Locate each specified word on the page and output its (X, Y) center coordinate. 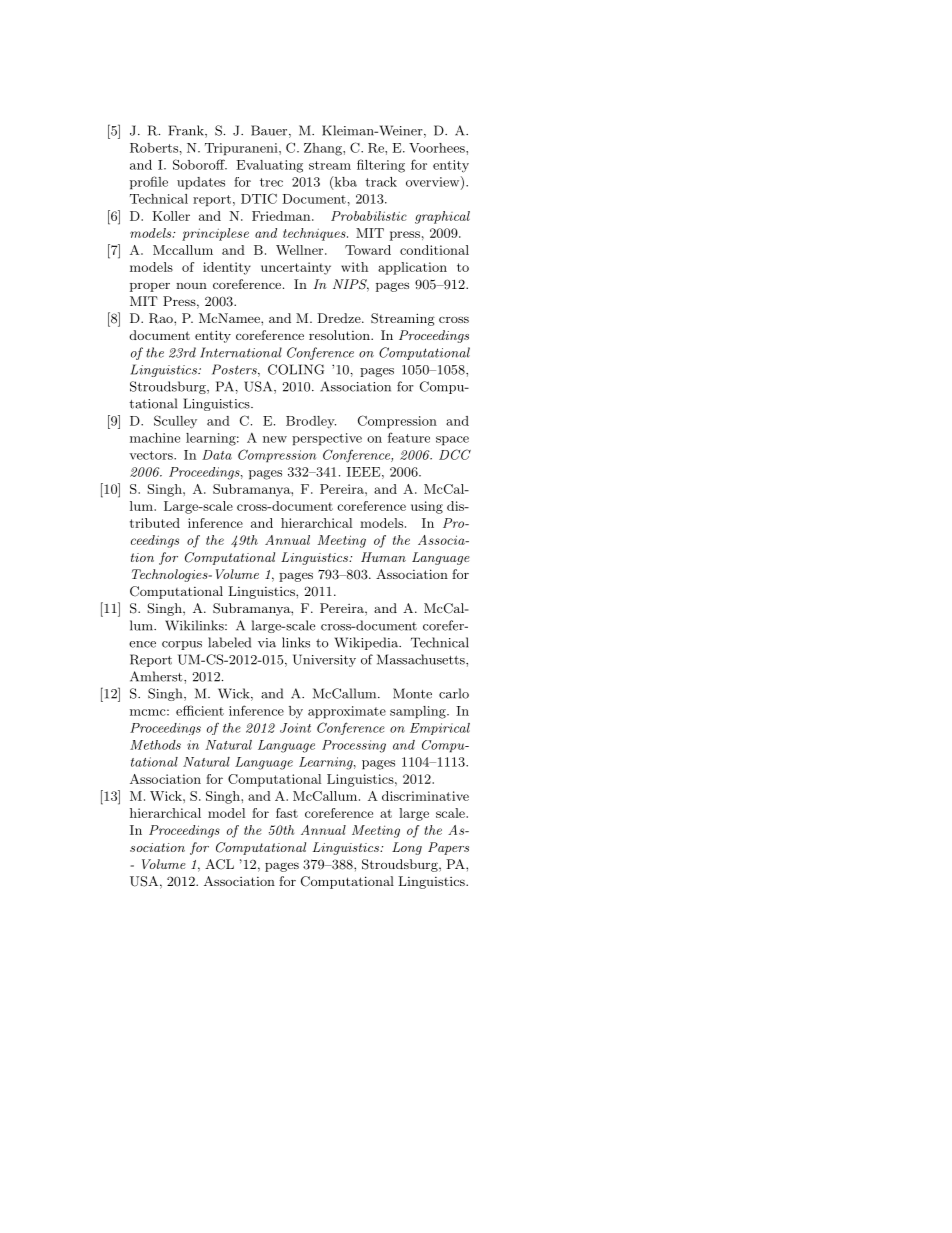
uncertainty (296, 268)
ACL (219, 864)
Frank (187, 131)
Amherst (157, 676)
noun (191, 286)
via (267, 643)
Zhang (324, 149)
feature (409, 437)
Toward (368, 250)
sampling (419, 712)
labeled (229, 642)
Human (383, 557)
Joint (295, 728)
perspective (327, 439)
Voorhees (438, 148)
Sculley (175, 422)
